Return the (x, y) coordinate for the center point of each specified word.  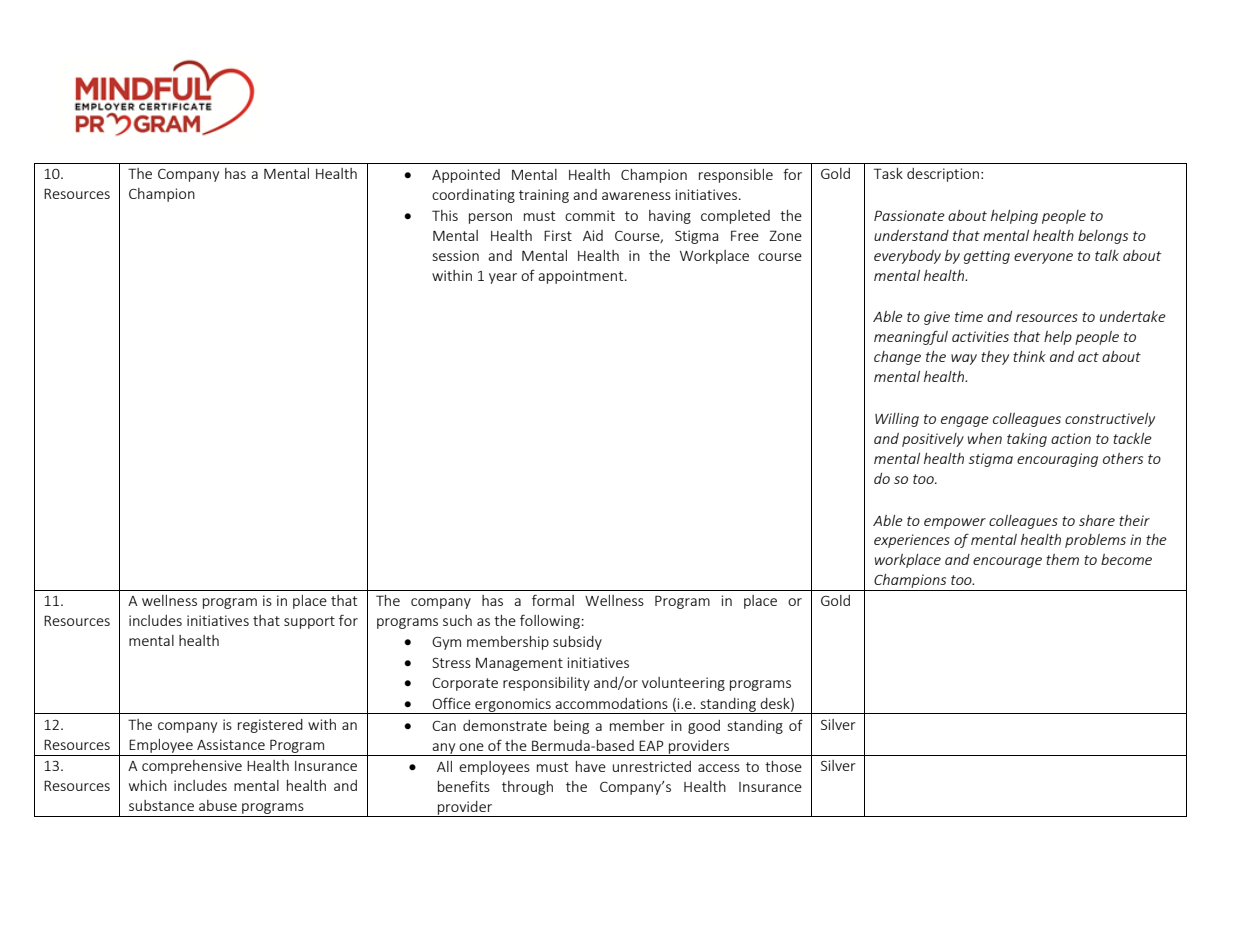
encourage (1007, 562)
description (943, 175)
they (995, 358)
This (445, 215)
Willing (897, 420)
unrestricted (652, 766)
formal (553, 600)
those (783, 766)
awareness (636, 196)
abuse (218, 805)
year (503, 278)
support (309, 622)
